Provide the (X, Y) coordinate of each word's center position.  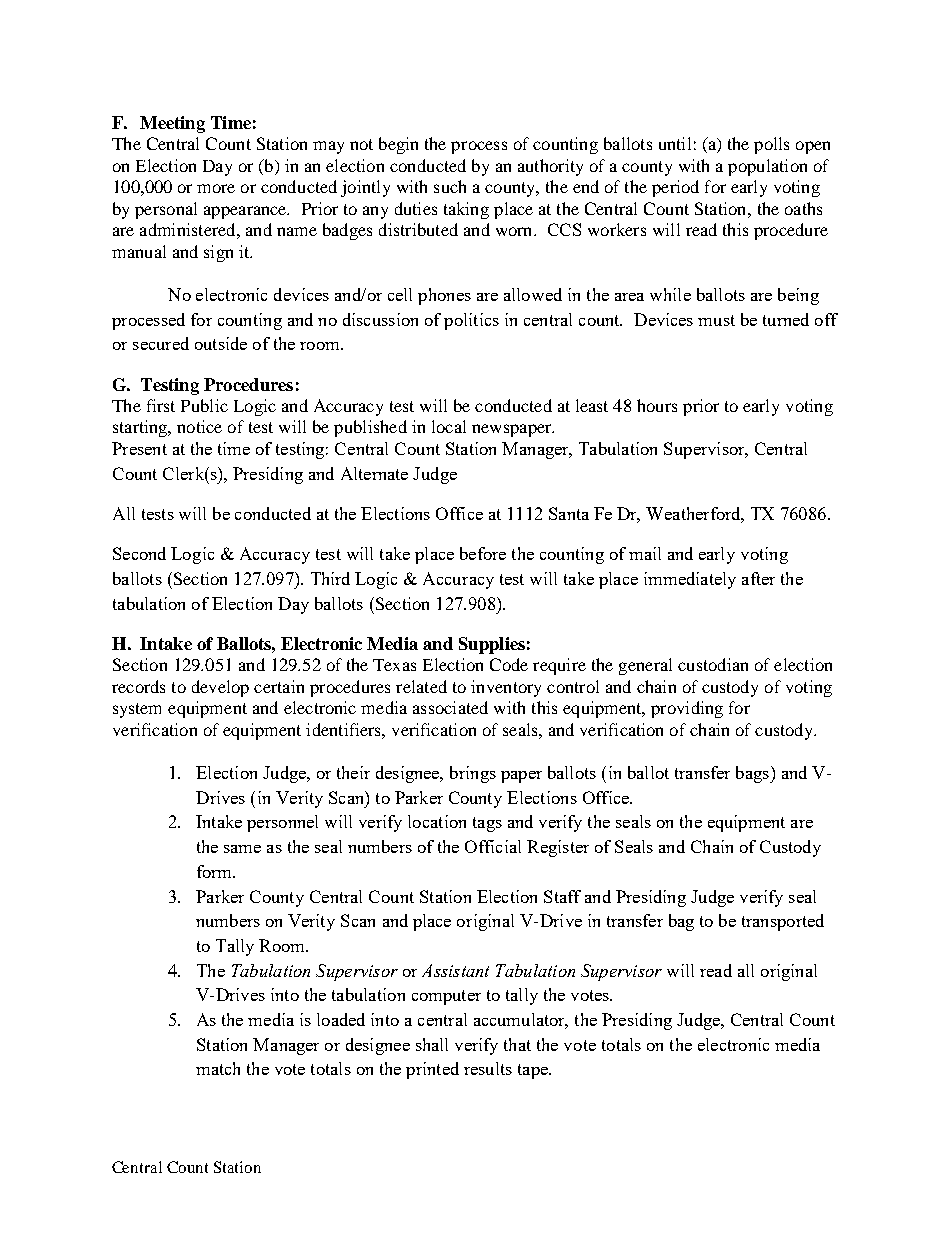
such (450, 186)
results (488, 1068)
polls (771, 145)
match (218, 1068)
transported (783, 922)
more (216, 188)
